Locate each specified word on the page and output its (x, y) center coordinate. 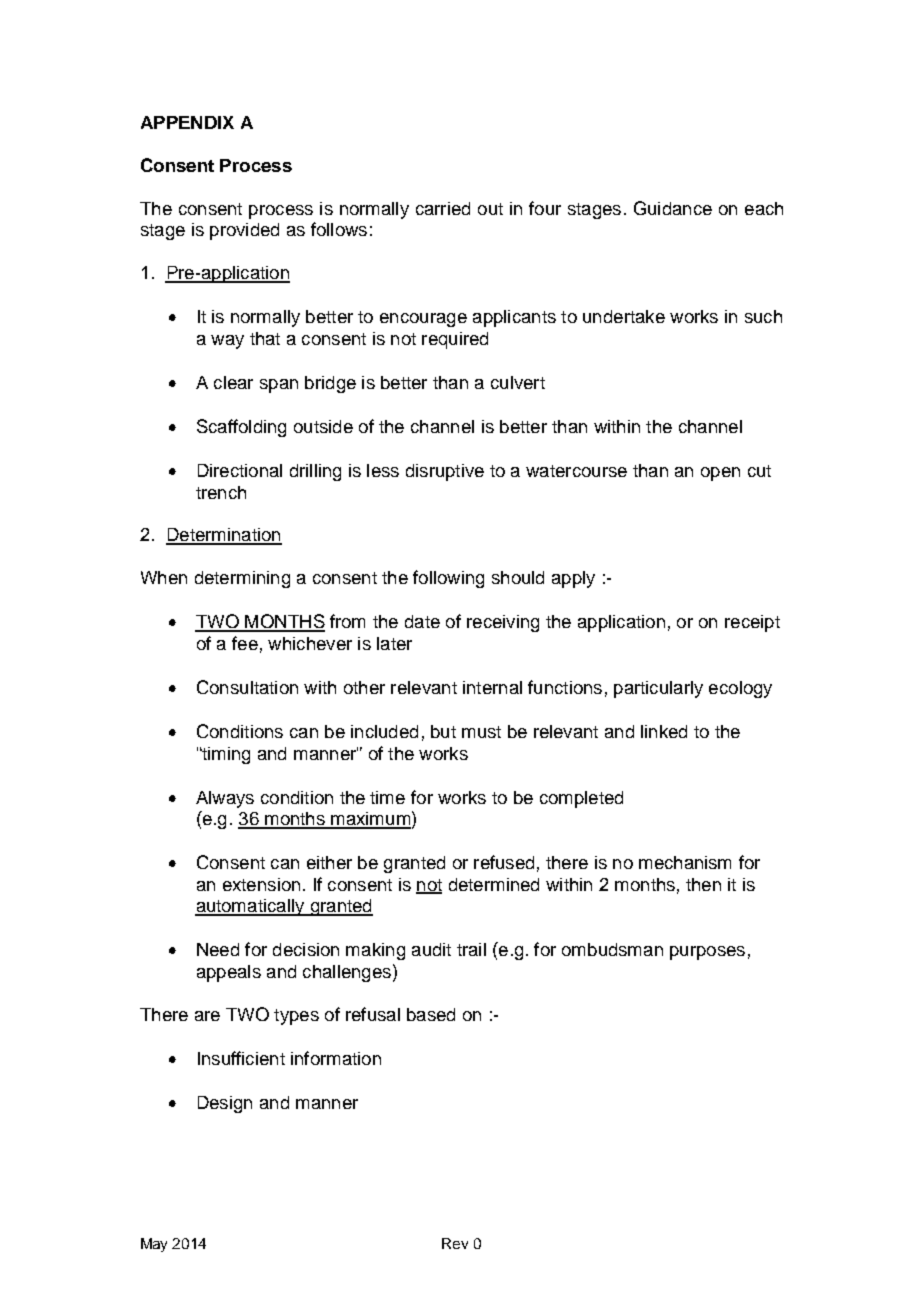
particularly (658, 689)
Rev (455, 1243)
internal (492, 687)
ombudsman (612, 949)
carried (443, 208)
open (720, 474)
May (154, 1245)
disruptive (445, 472)
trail (471, 949)
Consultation (247, 687)
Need (218, 949)
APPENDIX (187, 122)
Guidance (673, 208)
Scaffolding (241, 428)
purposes (707, 953)
